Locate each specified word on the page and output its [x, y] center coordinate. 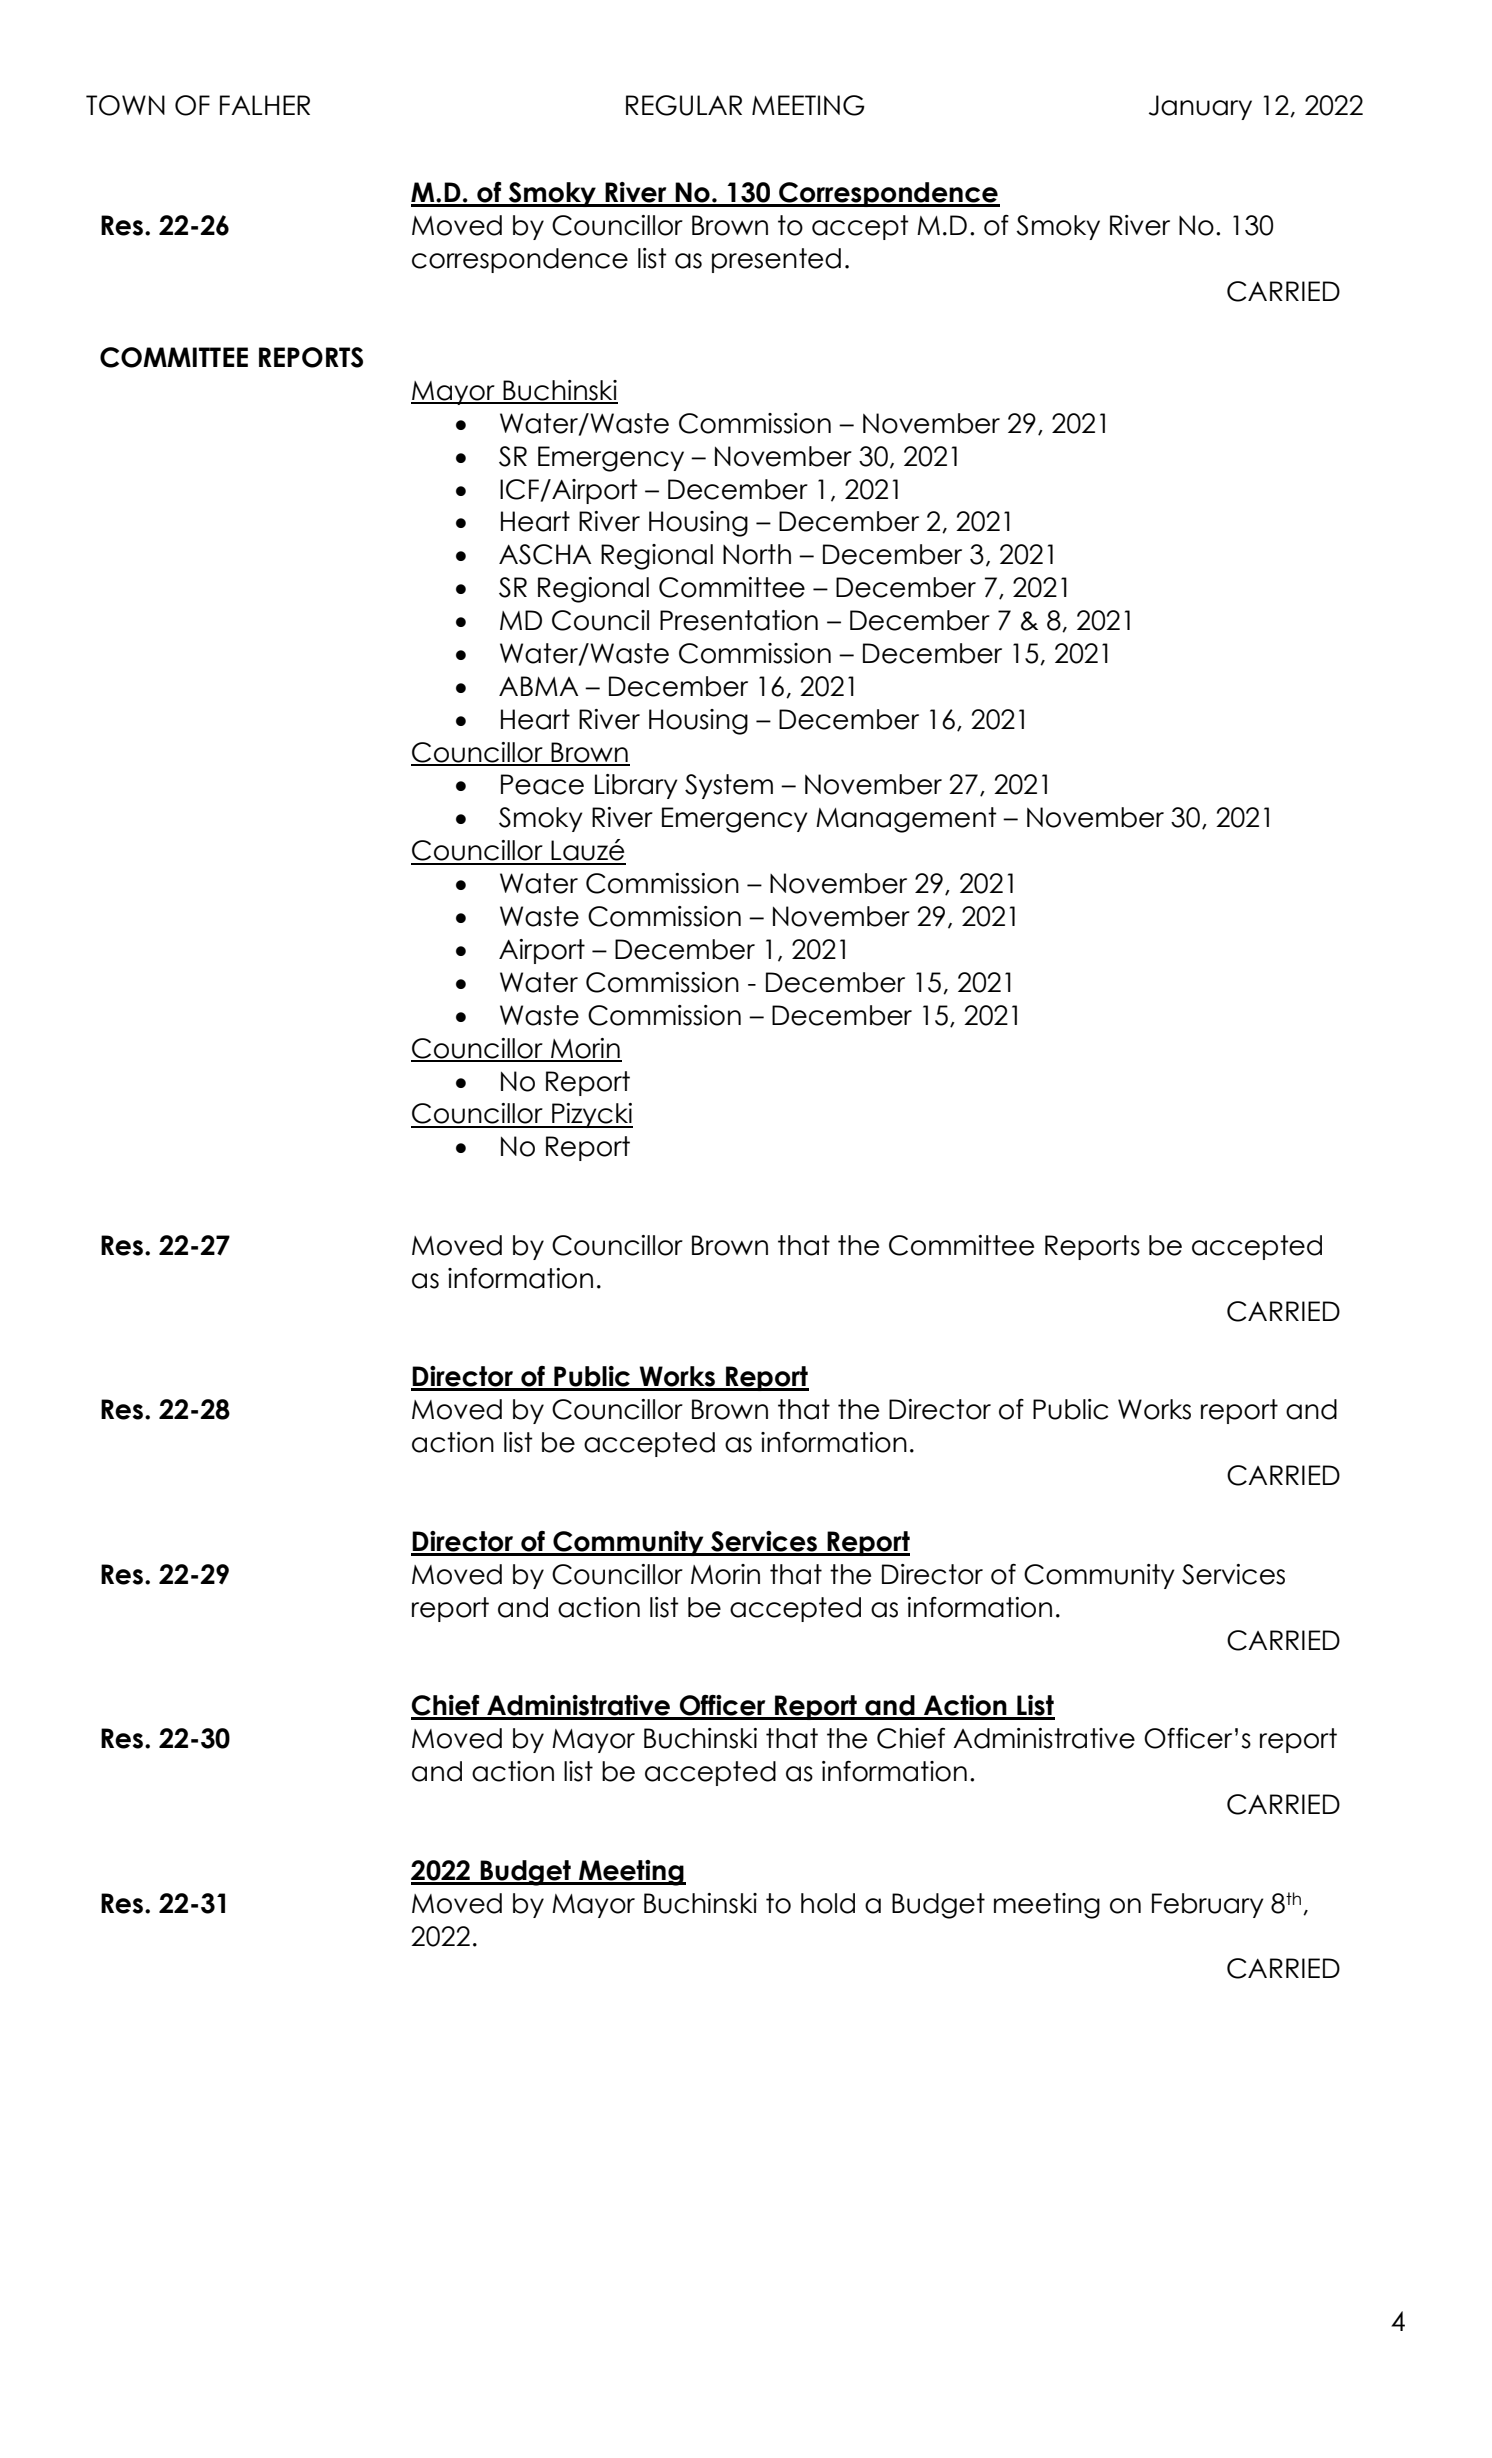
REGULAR [684, 105]
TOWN [125, 105]
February [1208, 1905]
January [1200, 107]
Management [906, 820]
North [757, 554]
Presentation [739, 620]
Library [636, 786]
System [729, 786]
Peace [542, 784]
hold [828, 1903]
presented [776, 260]
